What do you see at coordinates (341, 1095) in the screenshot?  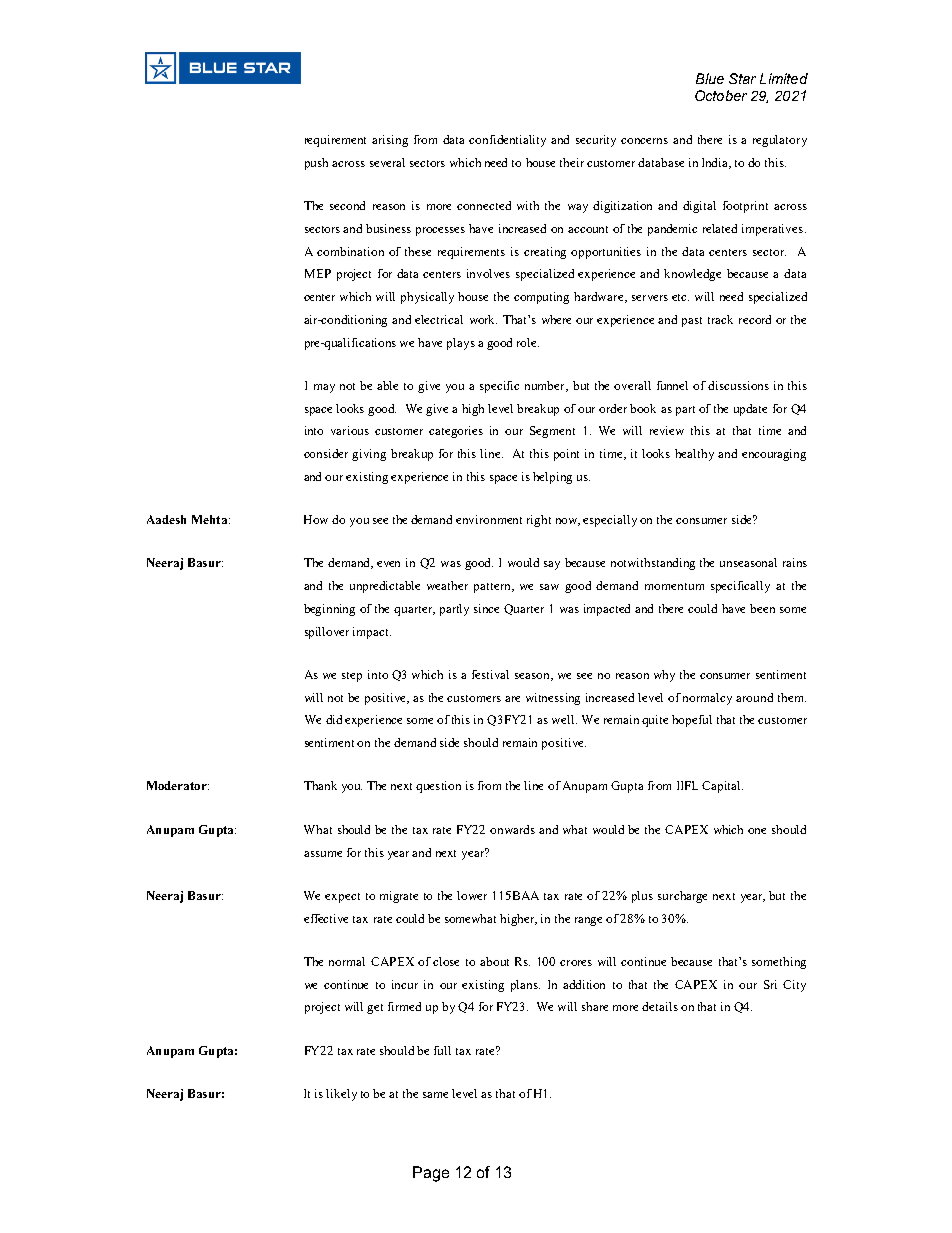 I see `likely` at bounding box center [341, 1095].
